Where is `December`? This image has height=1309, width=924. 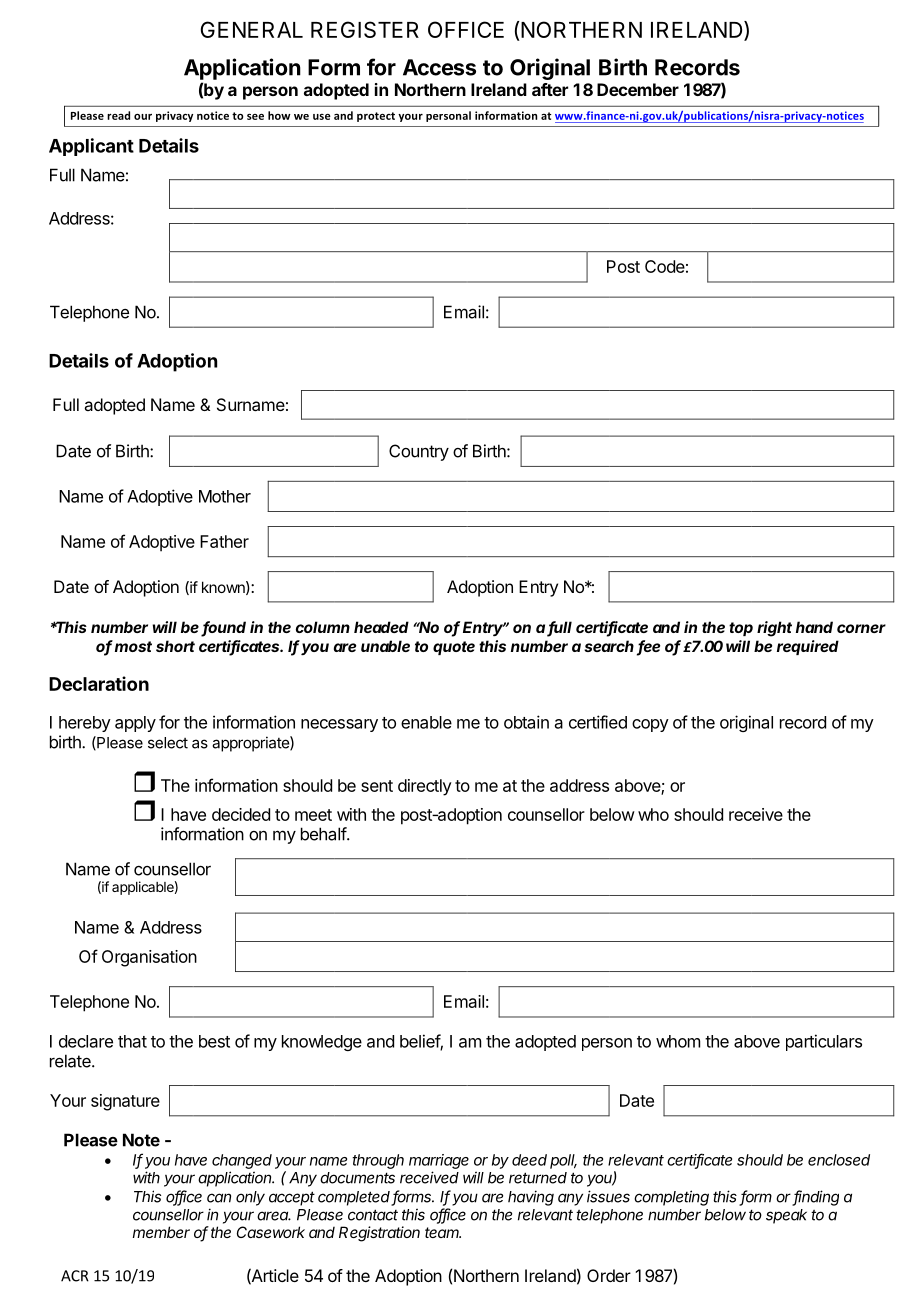
December is located at coordinates (638, 89).
